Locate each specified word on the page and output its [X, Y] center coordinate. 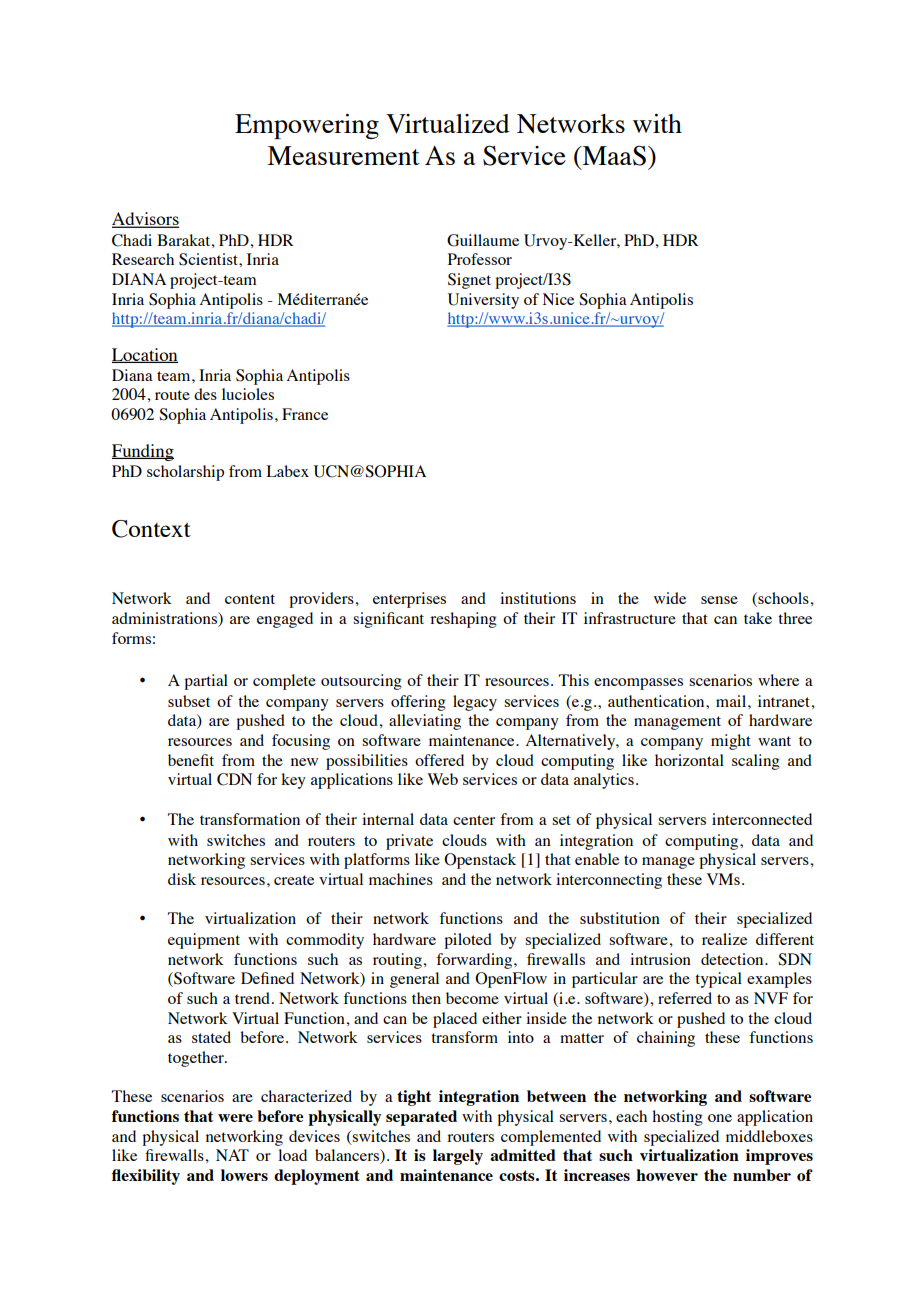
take [758, 618]
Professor [480, 259]
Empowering [307, 126]
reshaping [463, 620]
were [235, 1118]
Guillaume [483, 240]
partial [206, 682]
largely [458, 1157]
